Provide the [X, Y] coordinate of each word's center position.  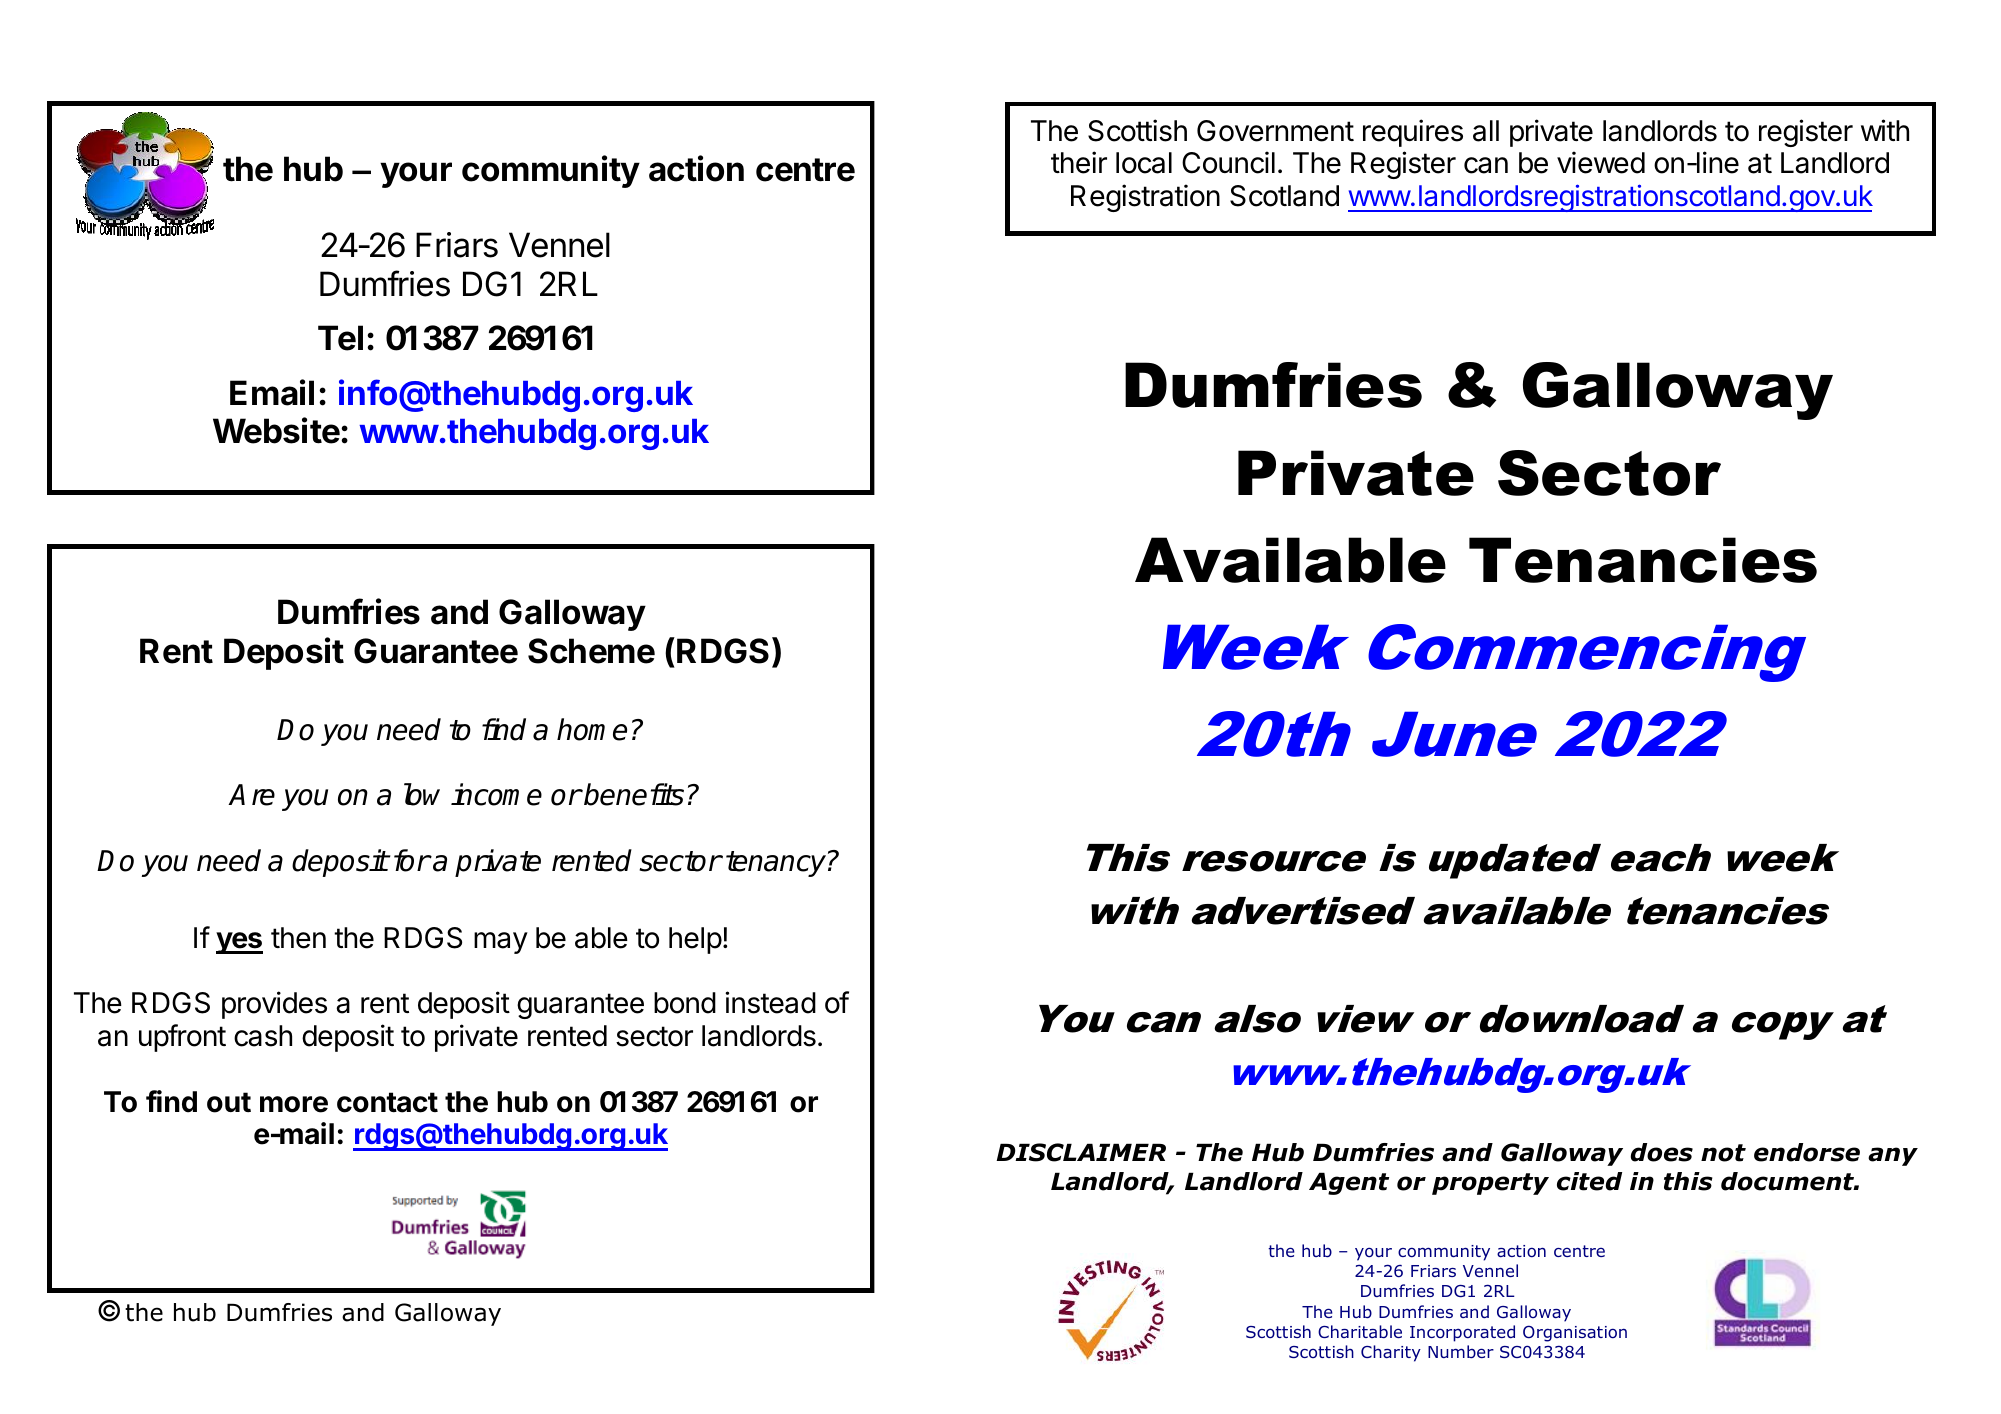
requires [1413, 133]
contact [387, 1102]
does [1662, 1152]
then [298, 938]
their [1079, 162]
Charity [1391, 1353]
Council [1228, 162]
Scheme [591, 651]
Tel [340, 338]
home [592, 729]
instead [770, 1002]
